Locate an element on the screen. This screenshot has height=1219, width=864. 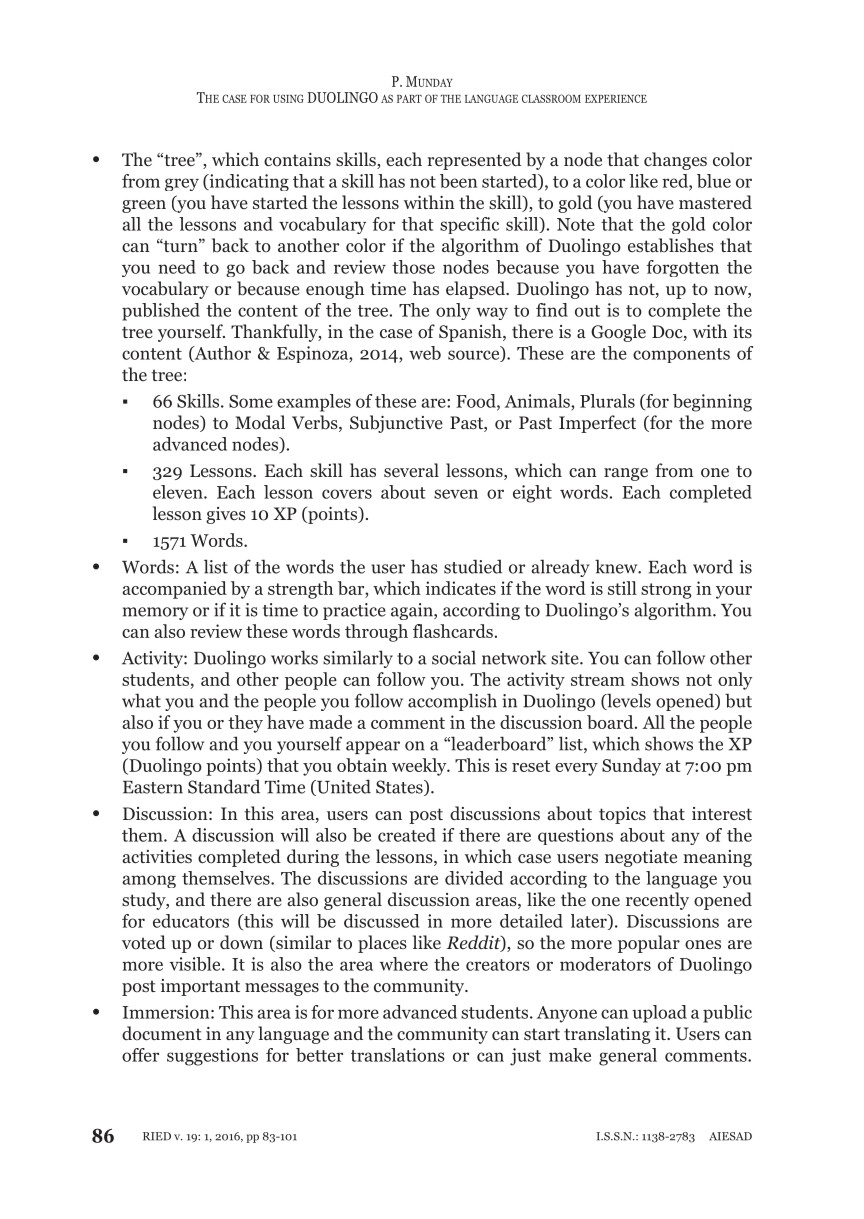
indicating is located at coordinates (248, 182).
